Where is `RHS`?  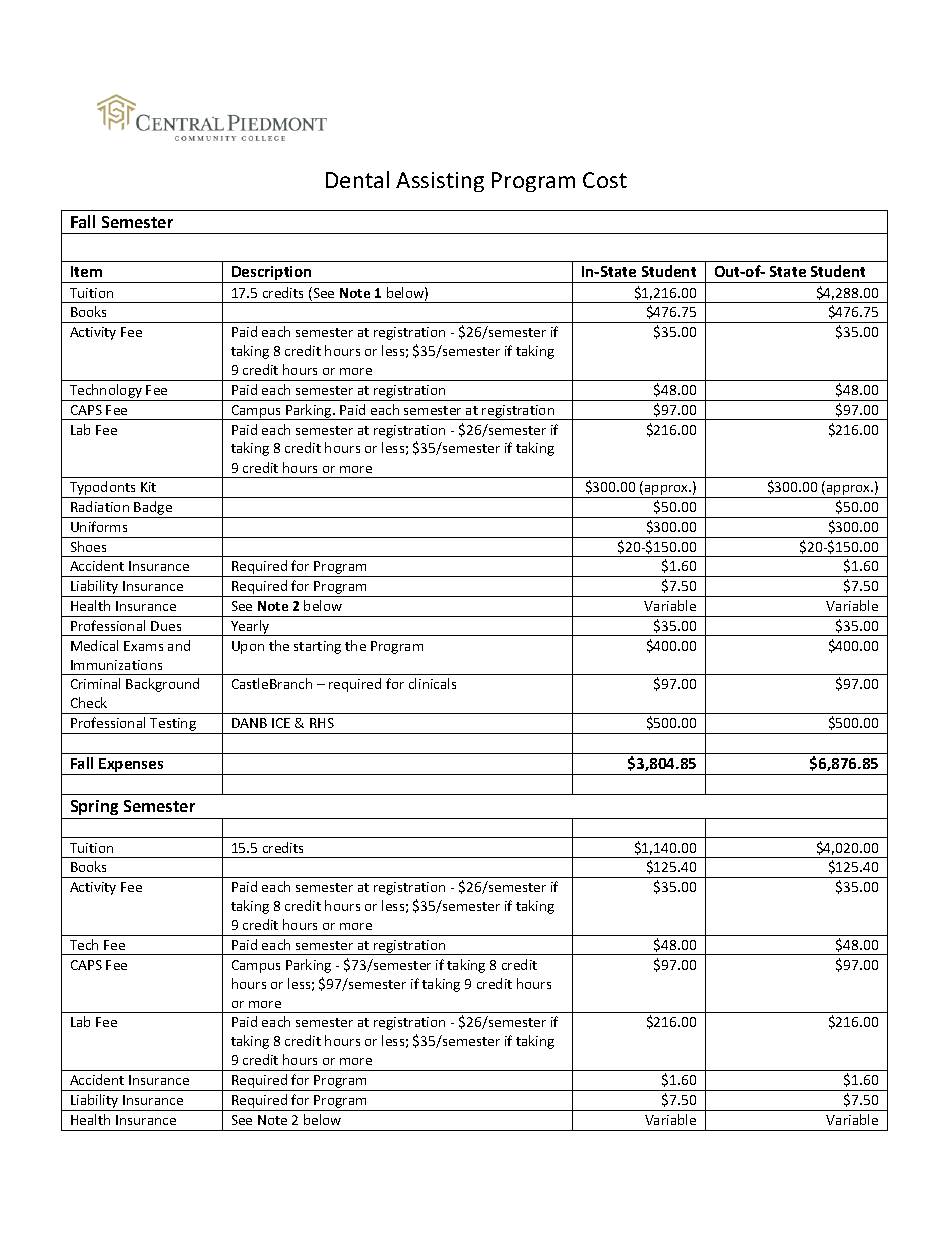
RHS is located at coordinates (322, 723).
